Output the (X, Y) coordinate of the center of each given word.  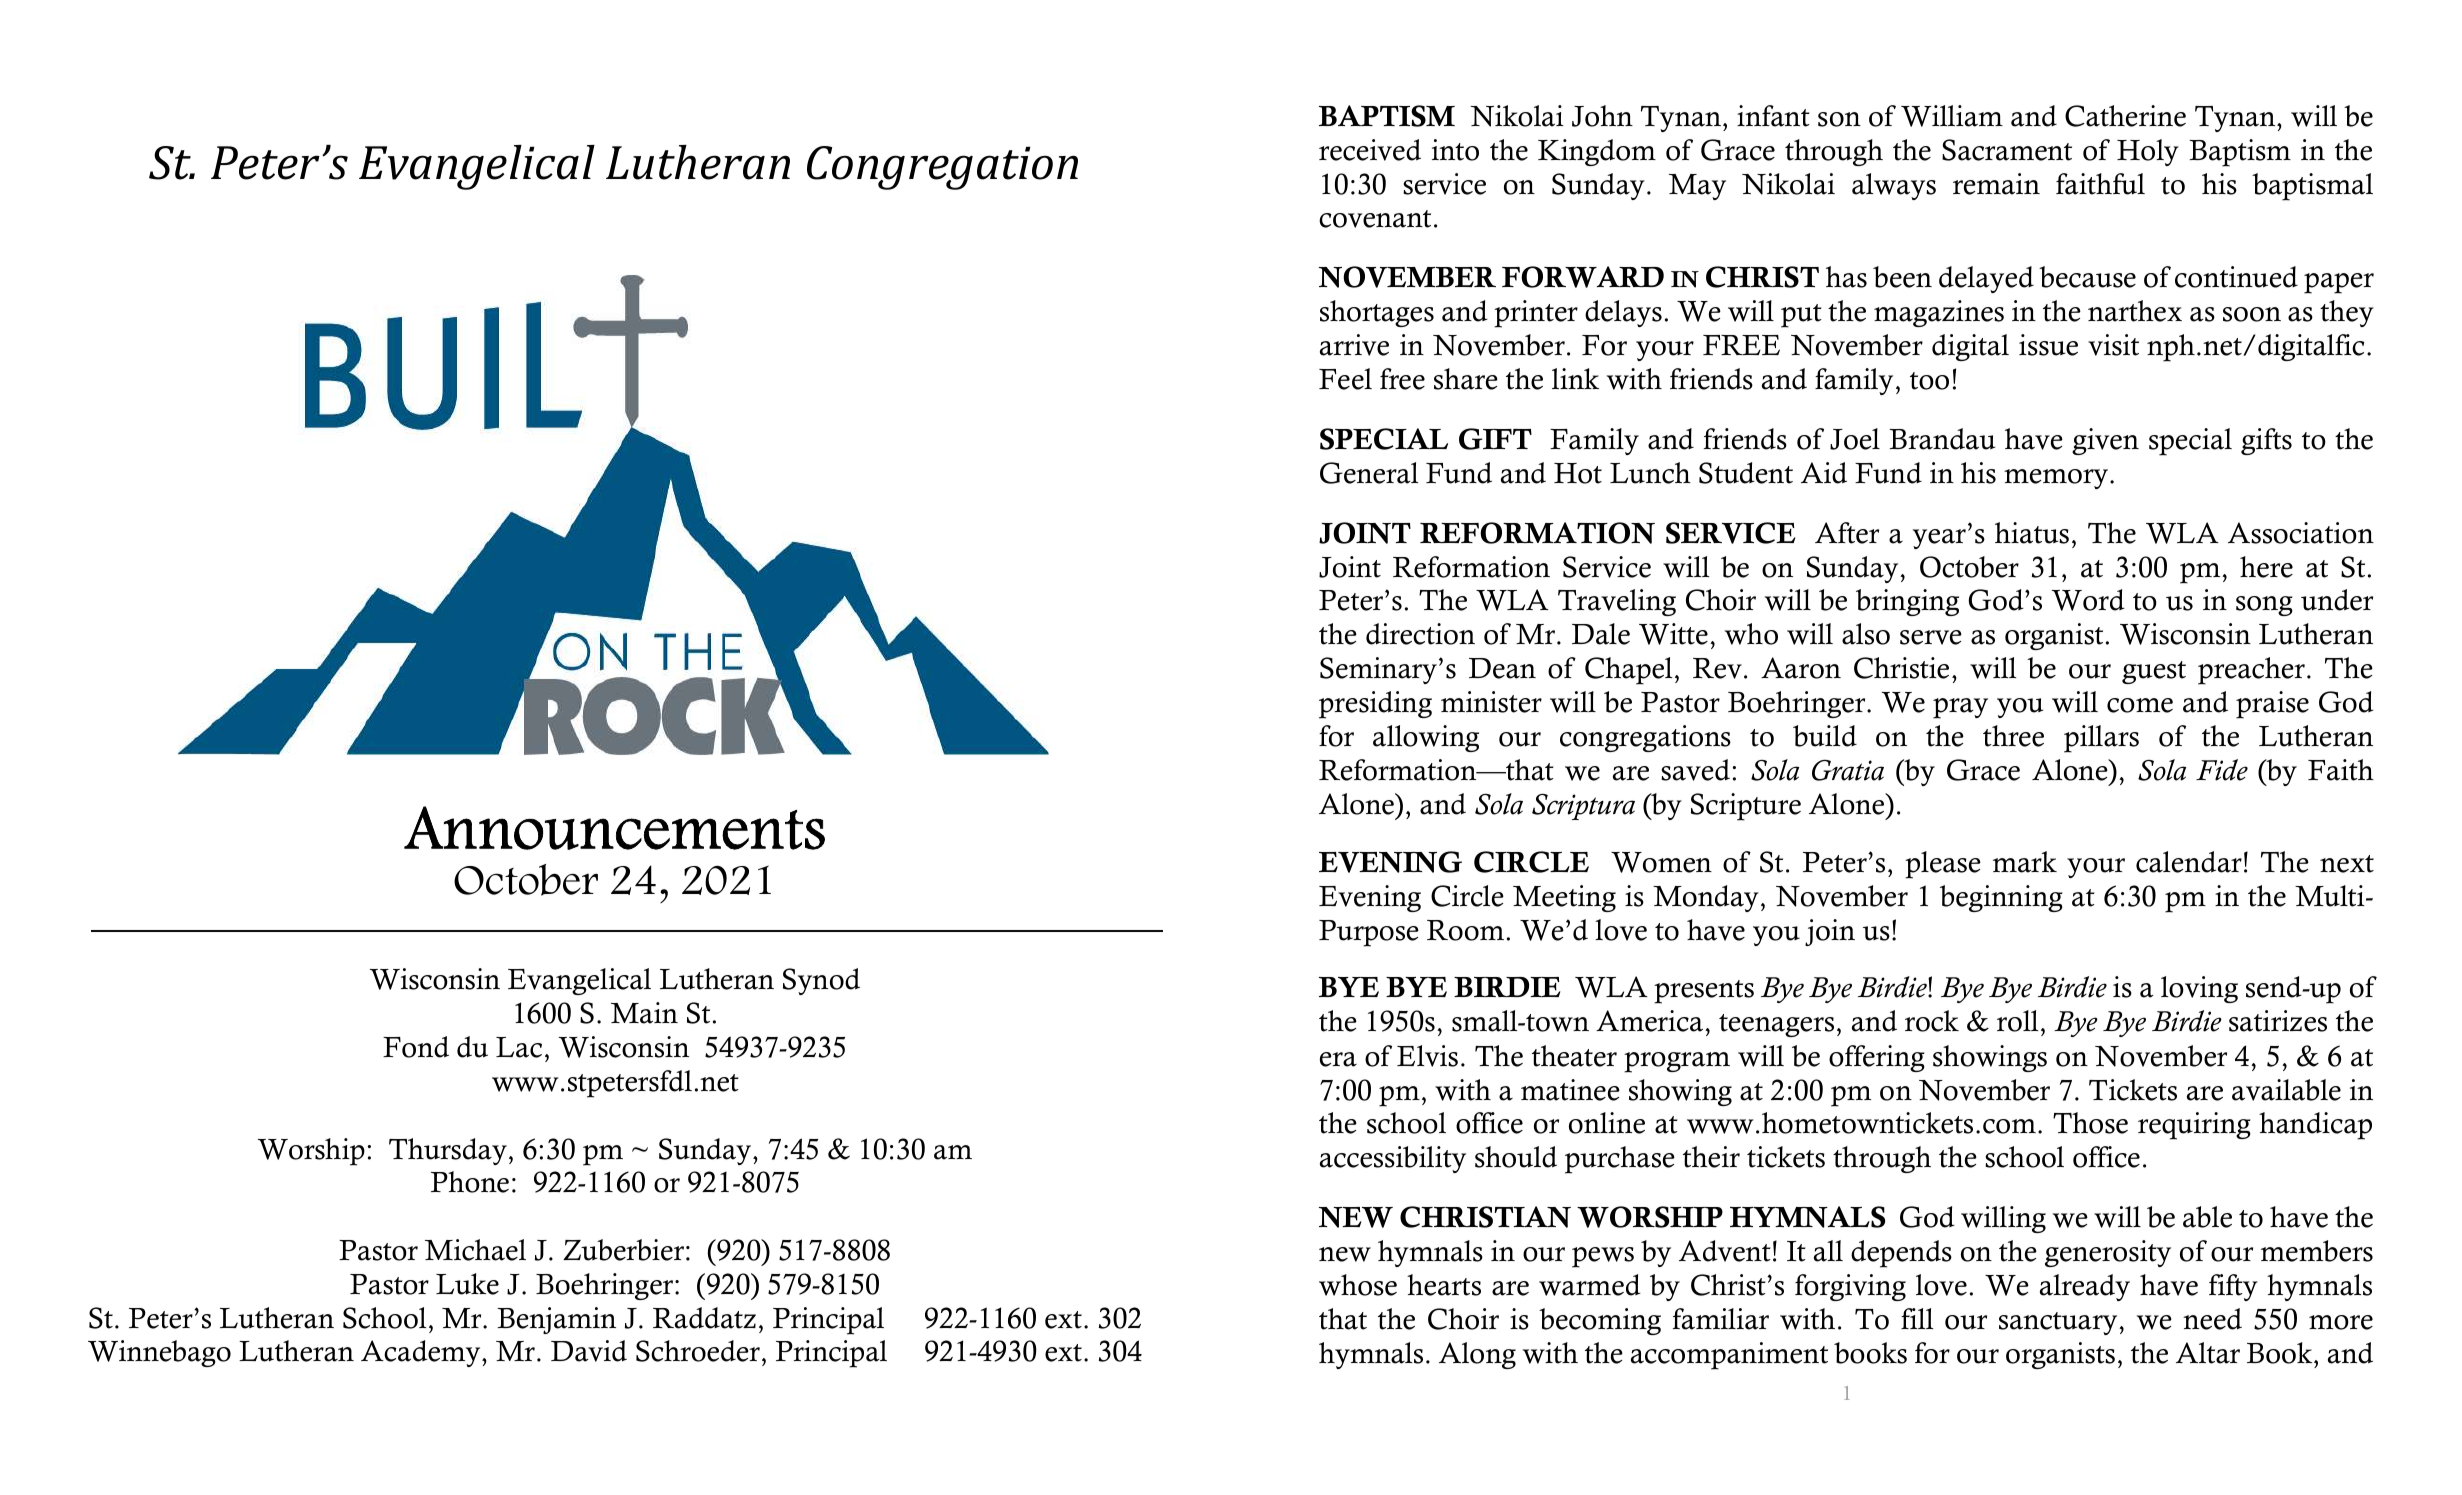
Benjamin (556, 1320)
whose (1358, 1285)
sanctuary (2059, 1323)
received (1370, 150)
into (1455, 150)
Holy (2148, 152)
